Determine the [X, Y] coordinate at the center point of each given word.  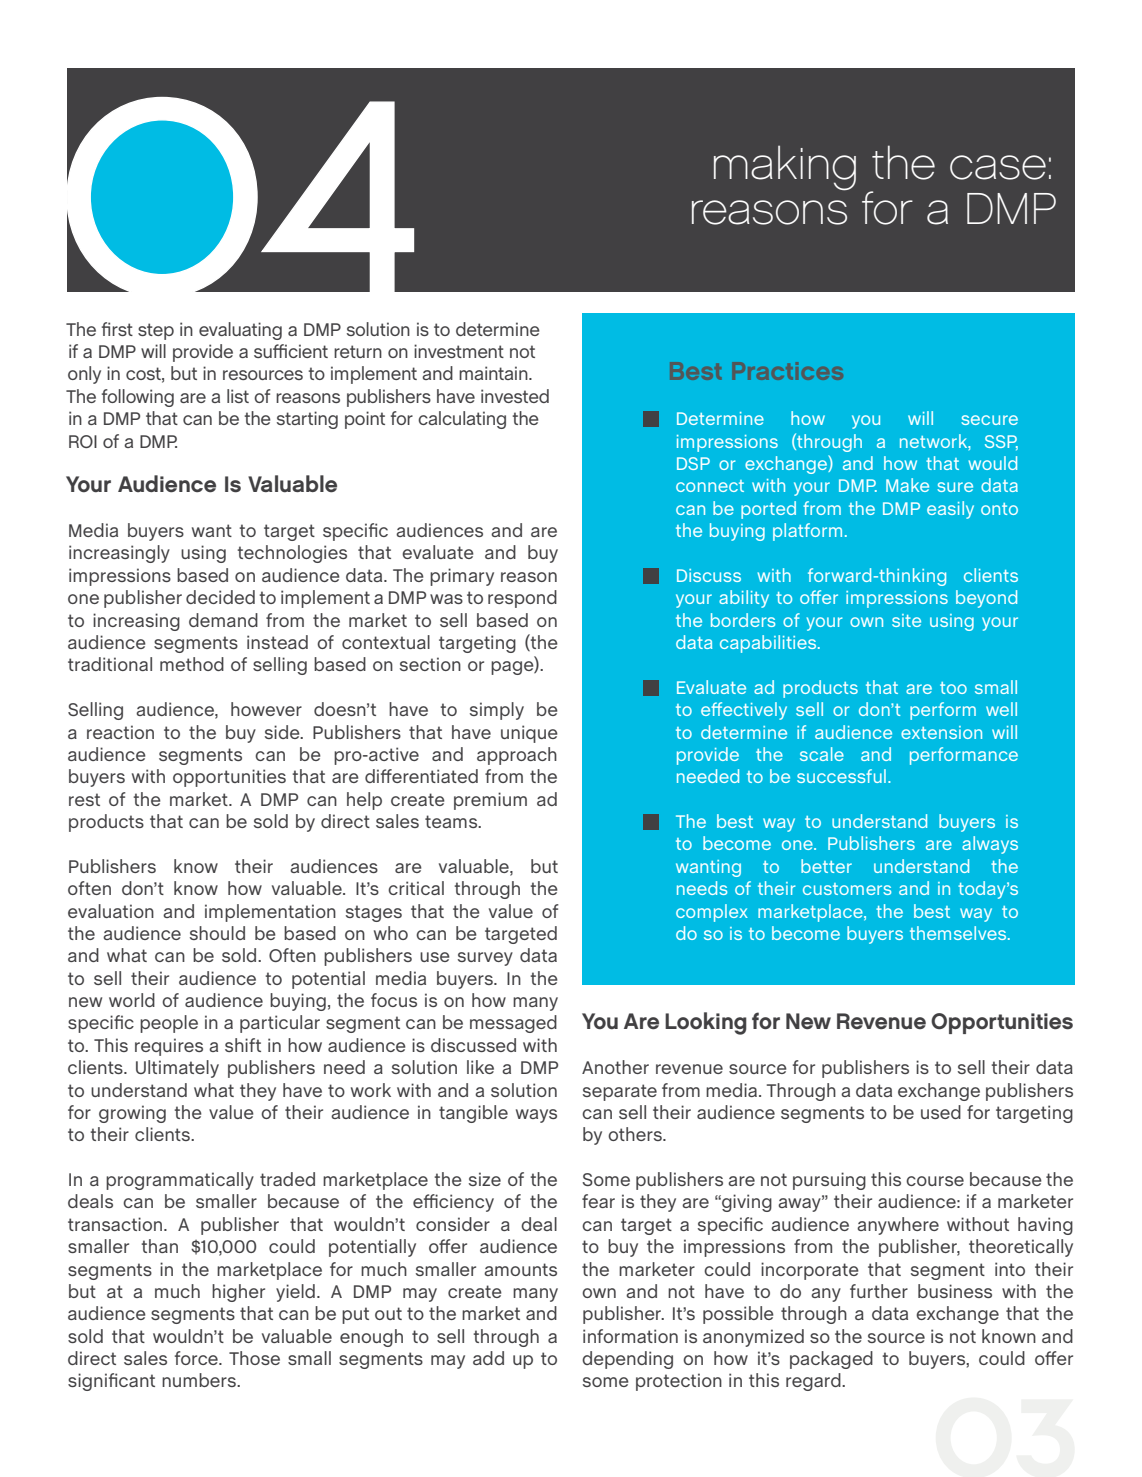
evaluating [240, 331]
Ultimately [177, 1069]
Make [907, 485]
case [998, 167]
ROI [83, 441]
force [197, 1358]
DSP [693, 463]
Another [615, 1067]
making [785, 168]
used [941, 1112]
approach [517, 756]
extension [941, 732]
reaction [120, 732]
